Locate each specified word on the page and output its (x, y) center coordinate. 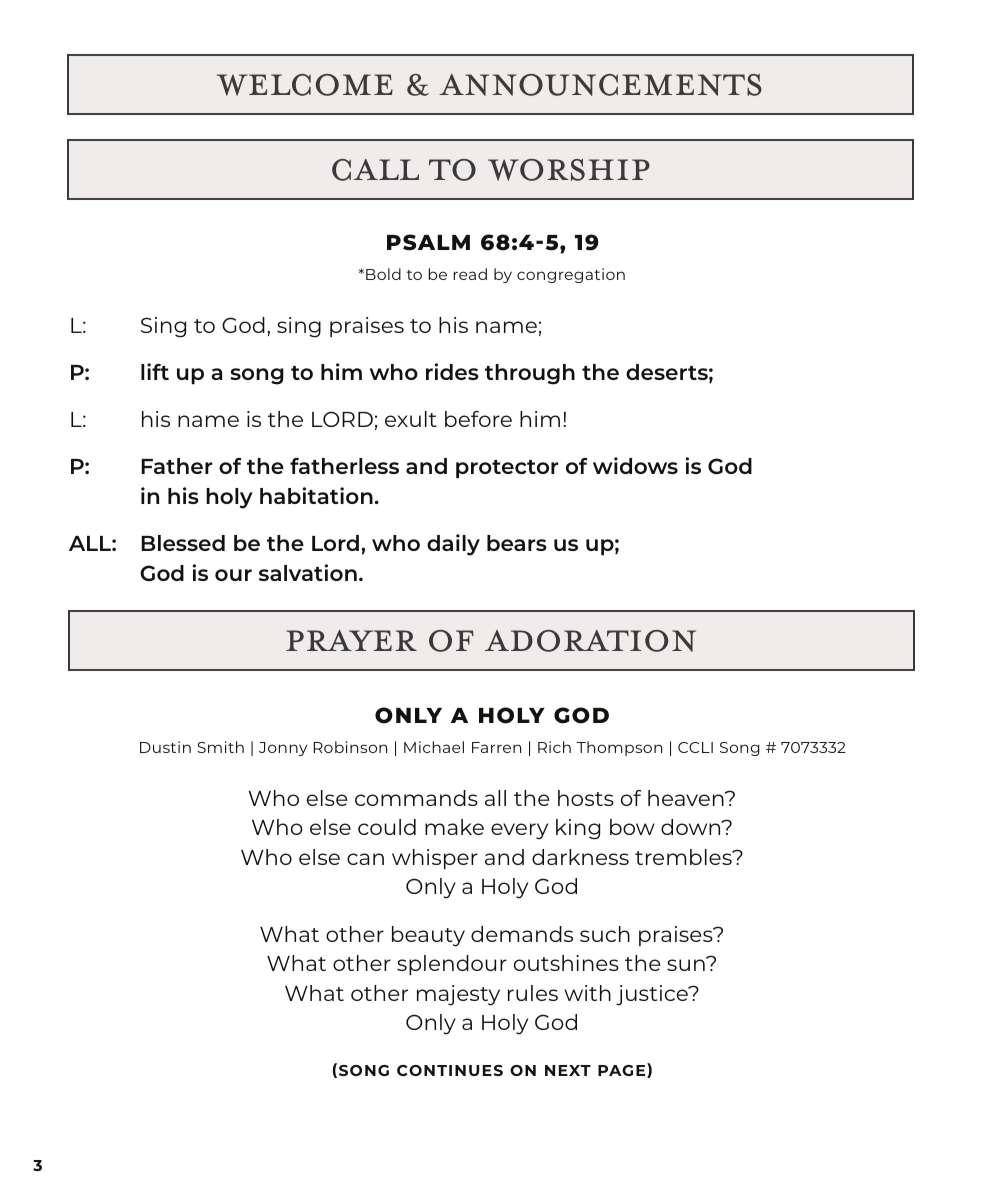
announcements (600, 85)
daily (453, 545)
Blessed (183, 543)
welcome (305, 85)
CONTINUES (450, 1070)
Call (375, 170)
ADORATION (590, 641)
